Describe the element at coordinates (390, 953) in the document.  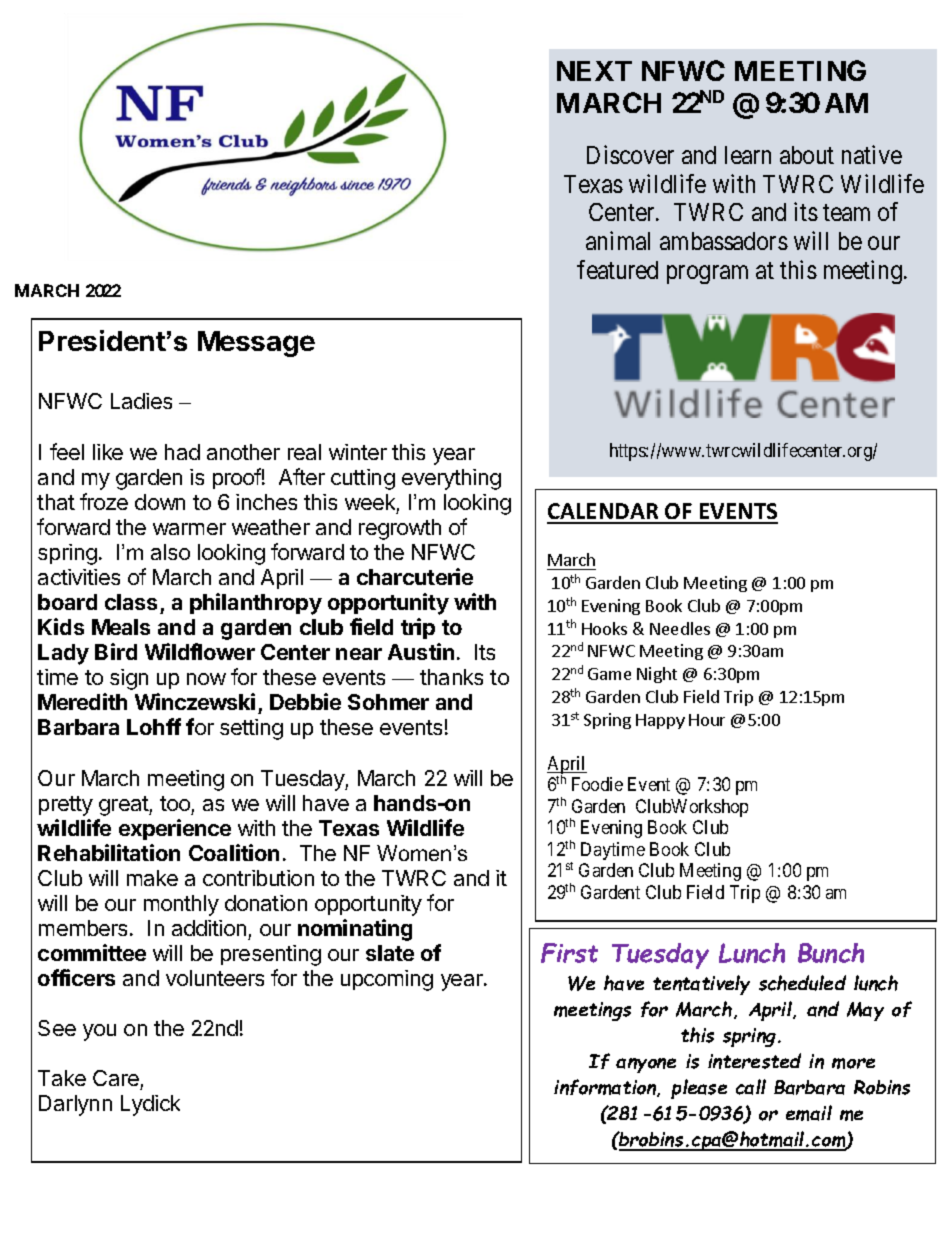
I see `slate` at that location.
